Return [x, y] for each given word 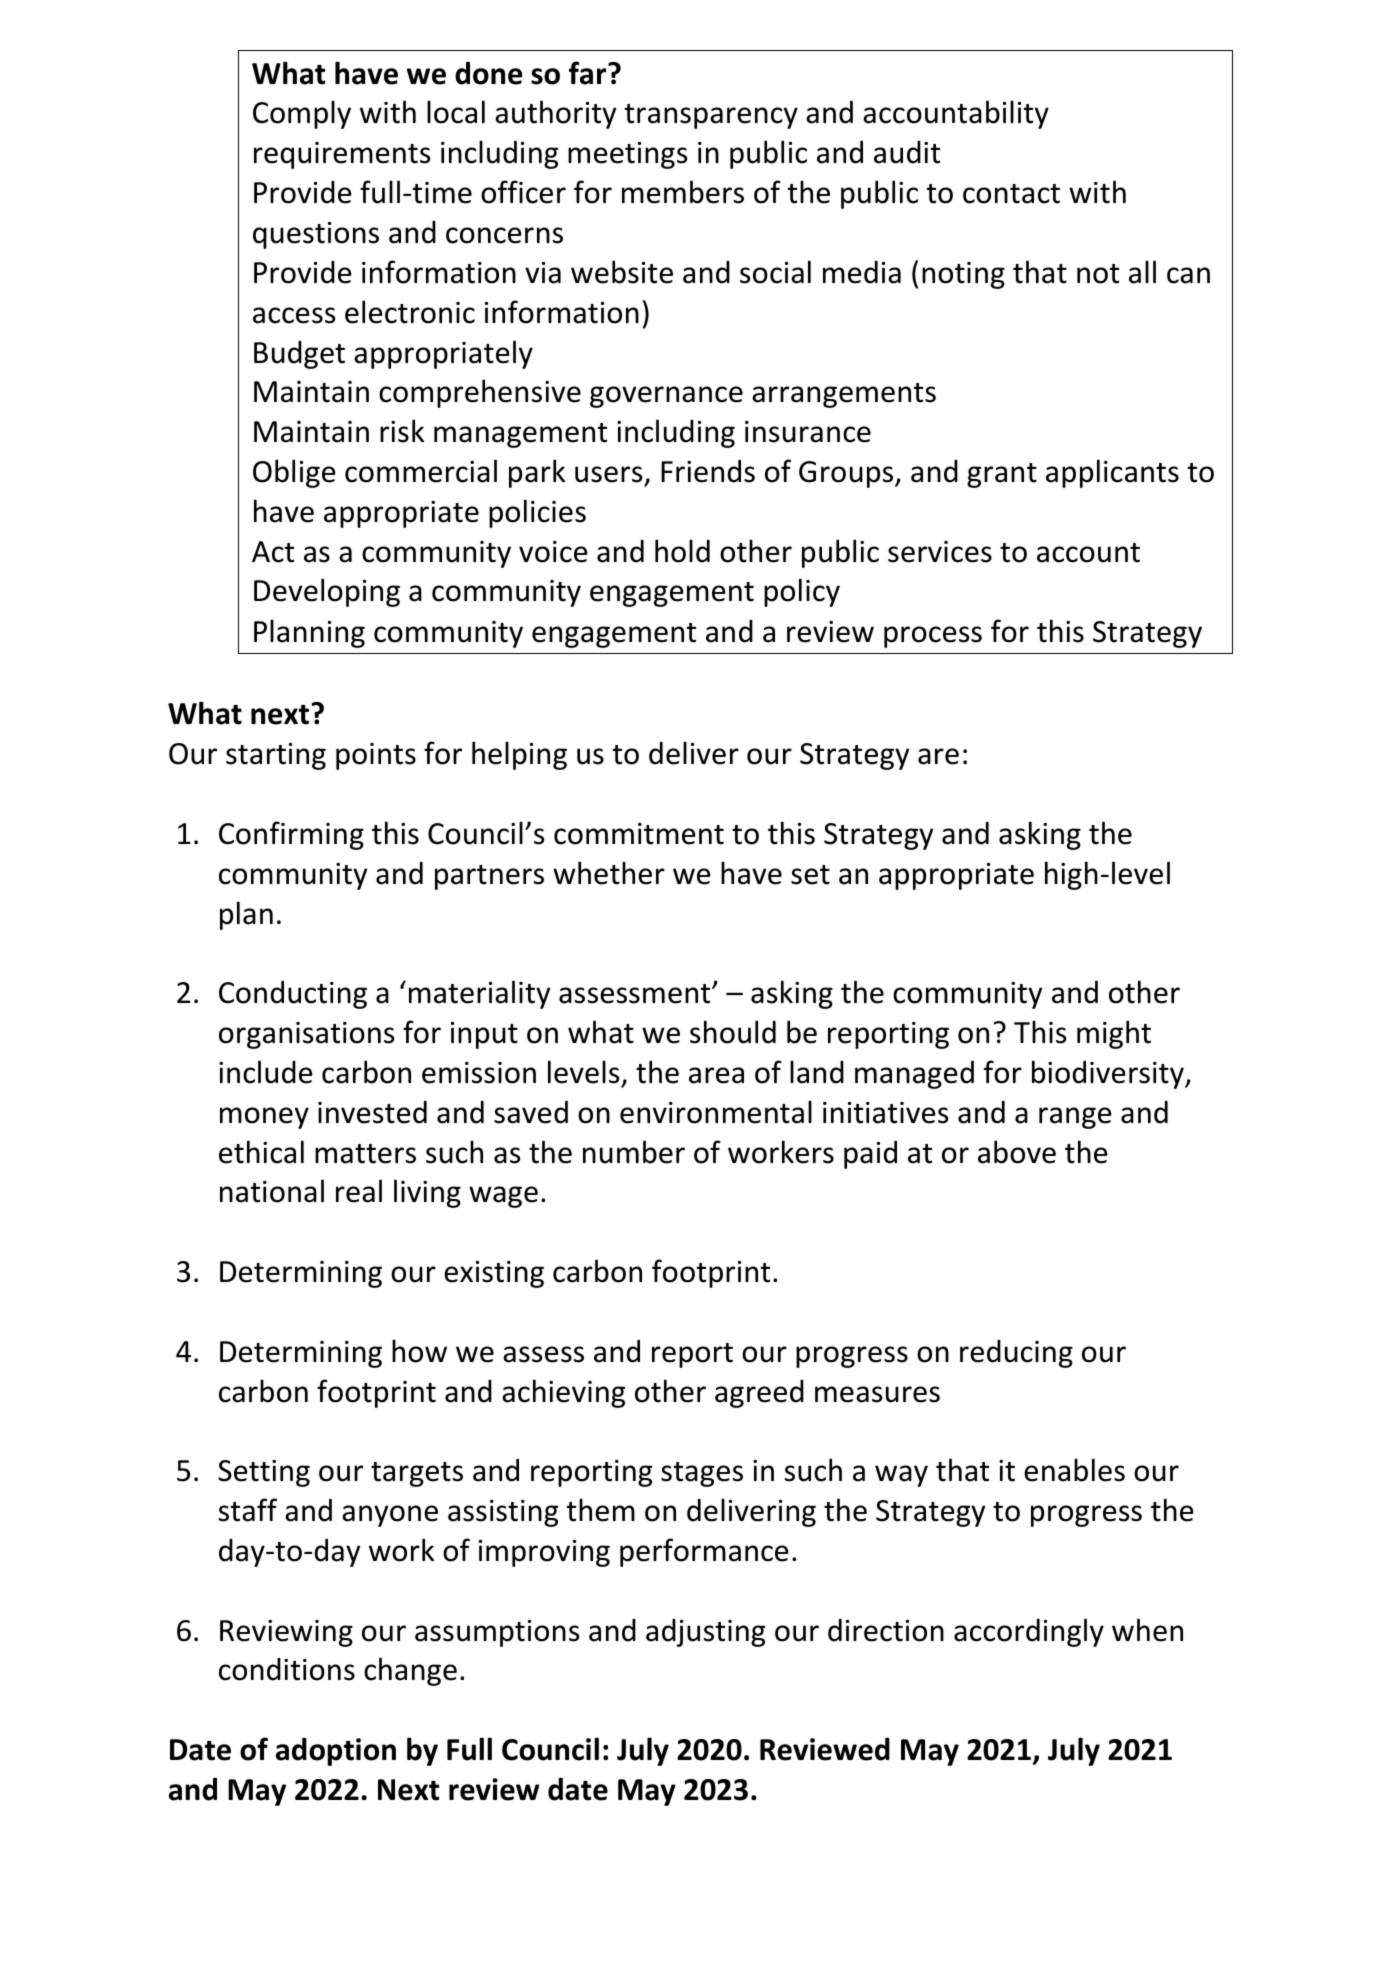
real [359, 1191]
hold [682, 551]
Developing [327, 592]
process [933, 637]
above [1017, 1152]
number [634, 1152]
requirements [342, 155]
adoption [336, 1752]
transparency [711, 116]
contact [1011, 194]
